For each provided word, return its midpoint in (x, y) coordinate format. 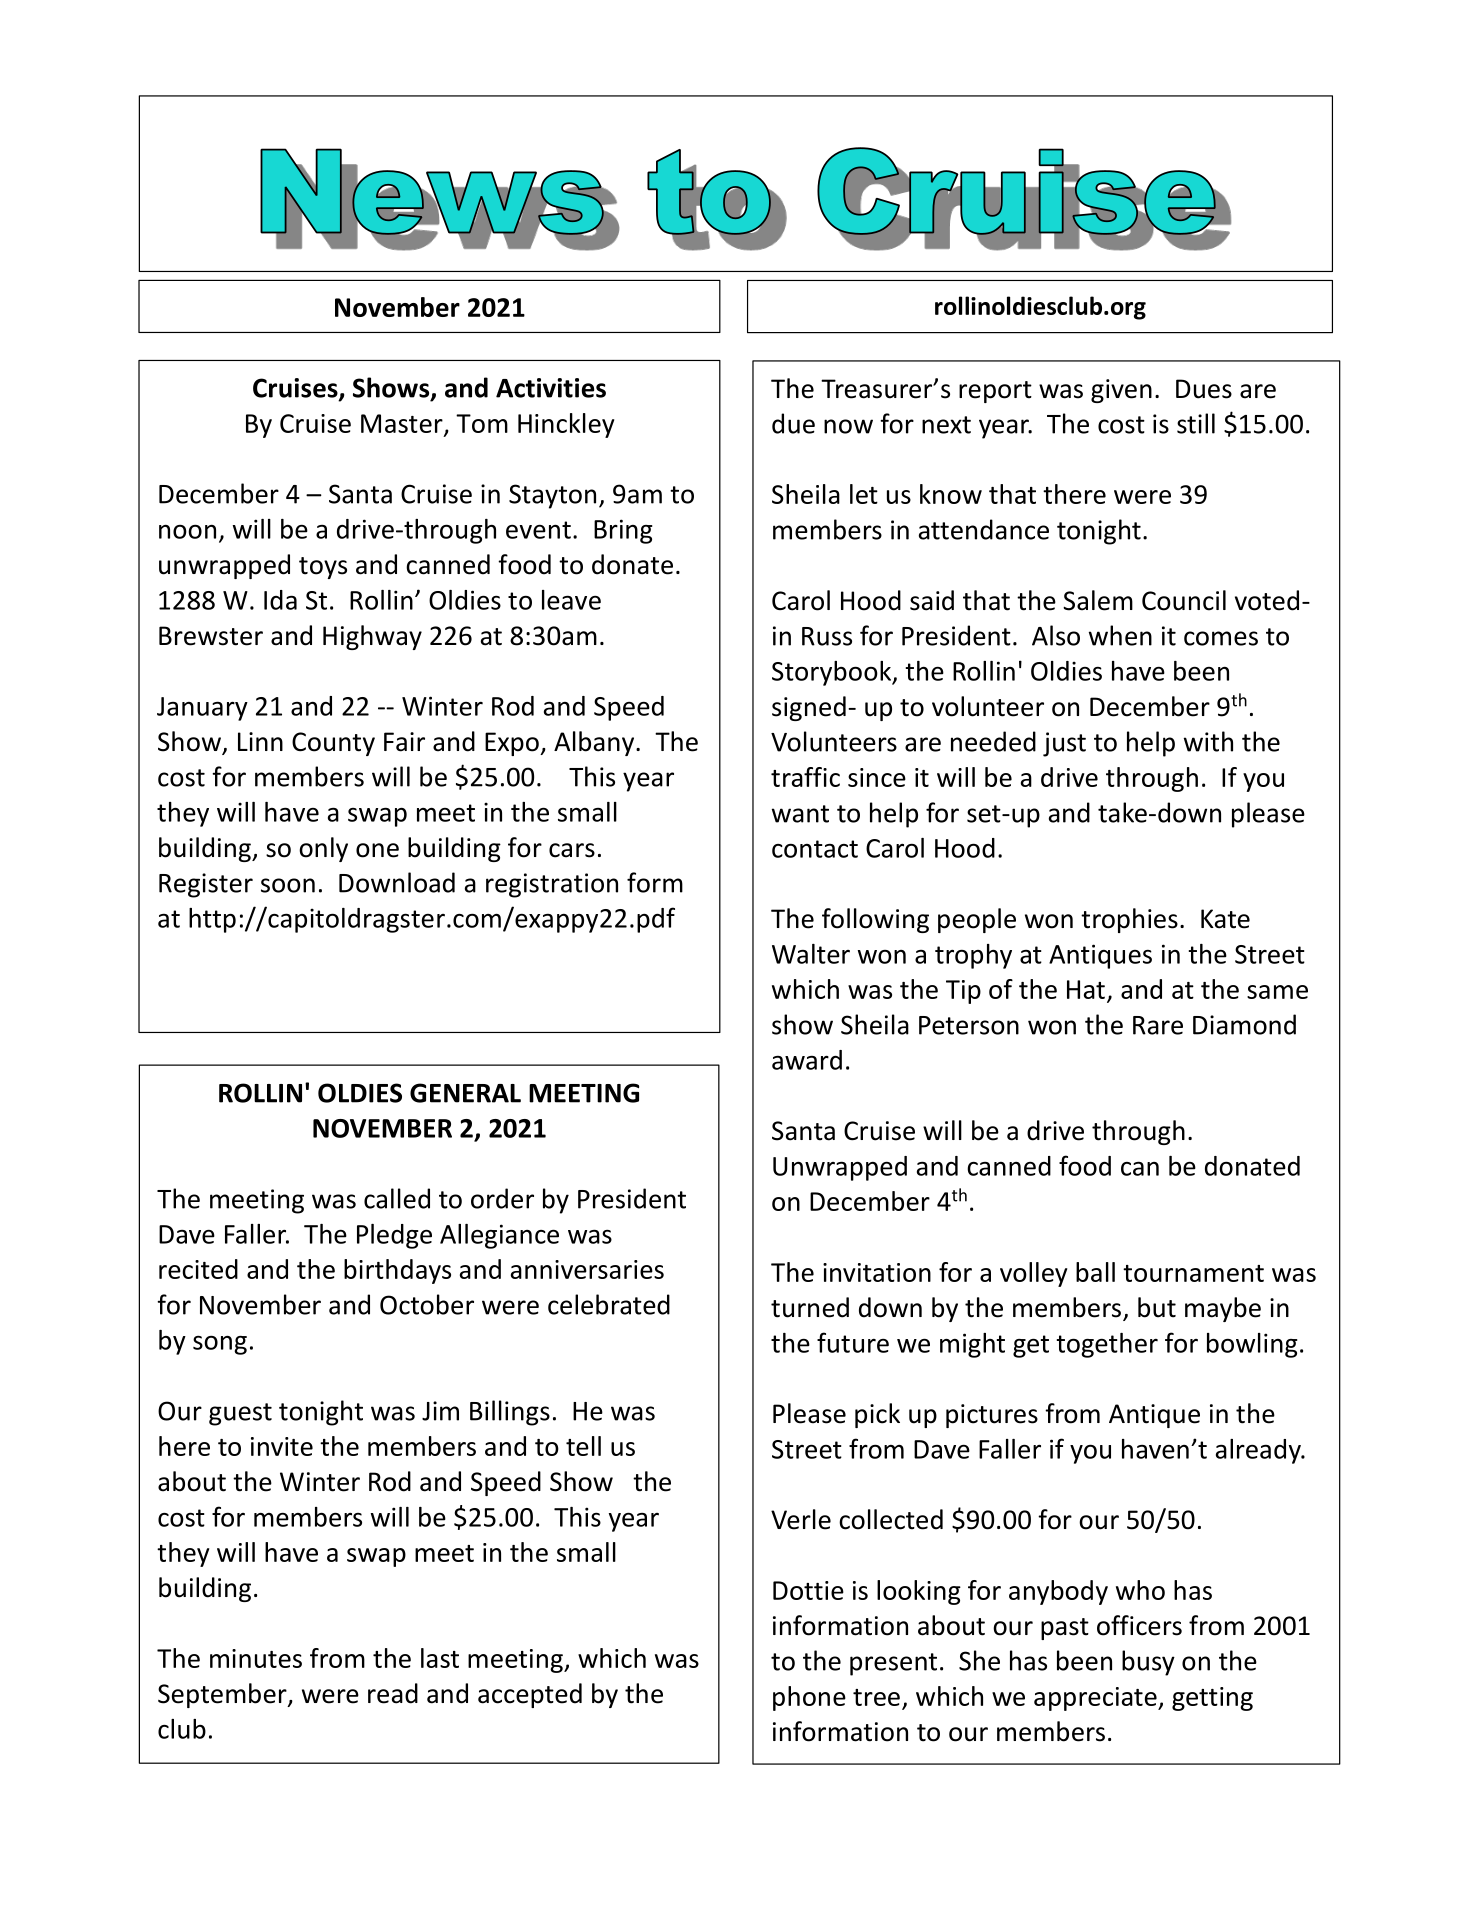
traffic (805, 777)
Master (403, 424)
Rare (1158, 1025)
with (1208, 741)
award (807, 1060)
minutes (256, 1658)
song (220, 1345)
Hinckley (566, 425)
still (1196, 423)
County (333, 744)
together (1107, 1345)
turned (810, 1307)
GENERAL (465, 1093)
